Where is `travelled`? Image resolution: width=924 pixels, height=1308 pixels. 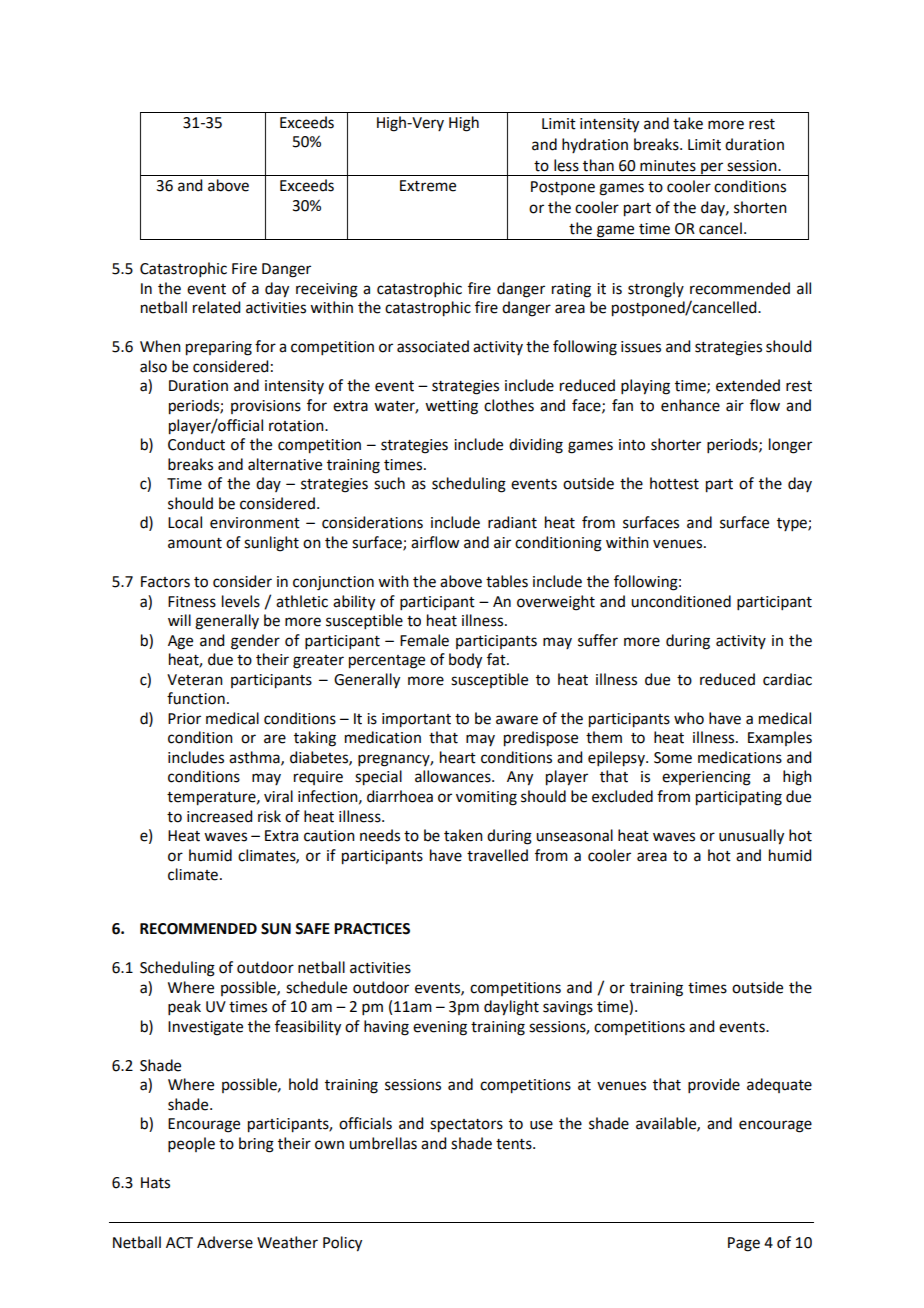
travelled is located at coordinates (497, 855).
